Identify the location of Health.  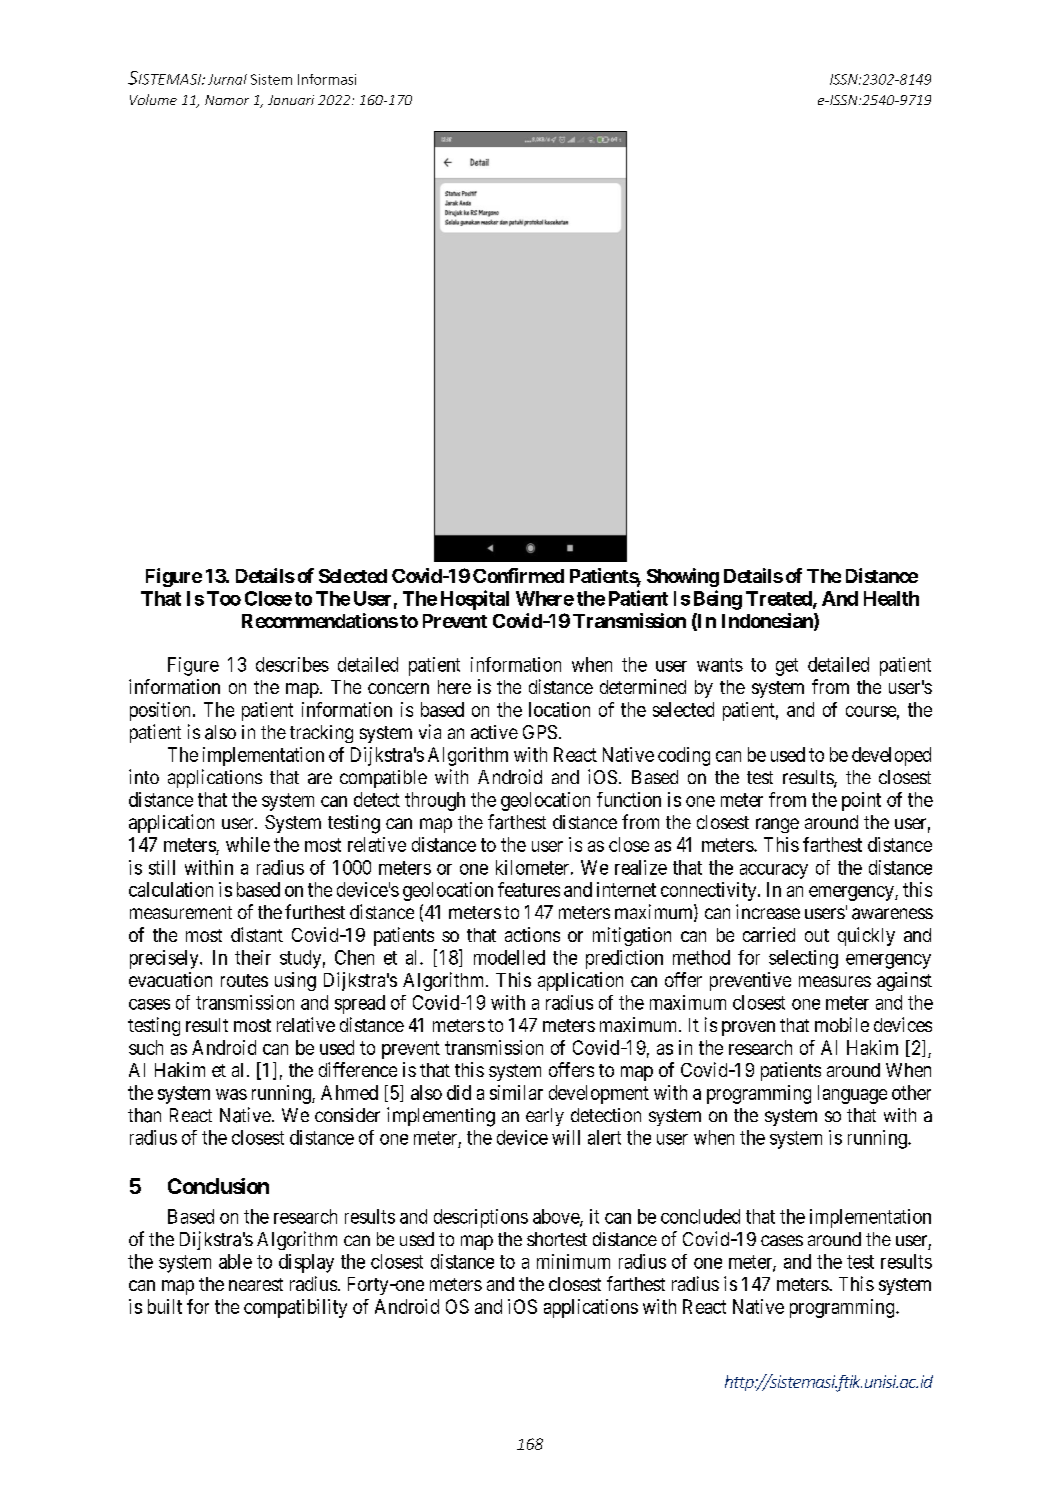
(891, 598).
